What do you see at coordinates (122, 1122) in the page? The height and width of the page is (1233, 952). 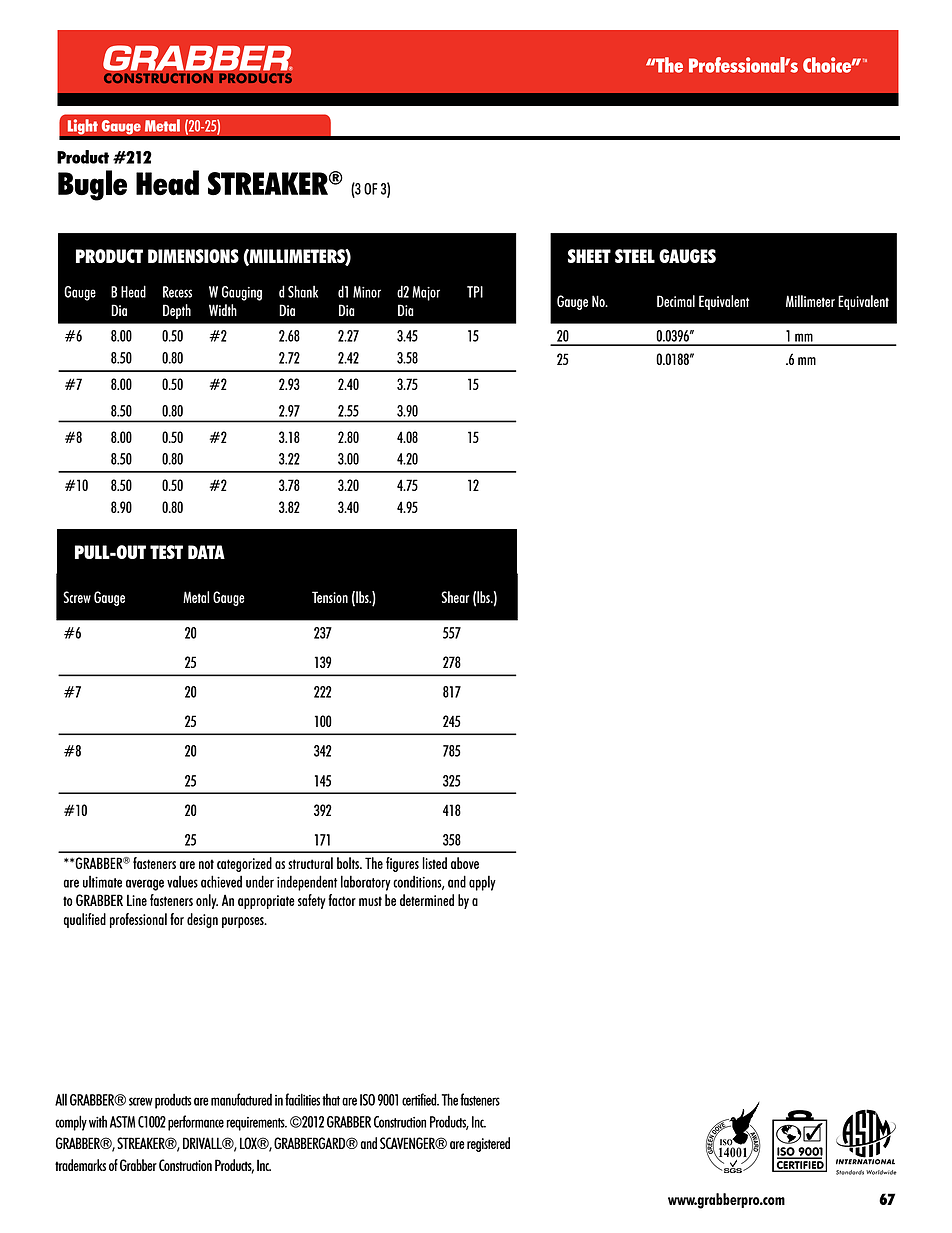 I see `ASTM` at bounding box center [122, 1122].
